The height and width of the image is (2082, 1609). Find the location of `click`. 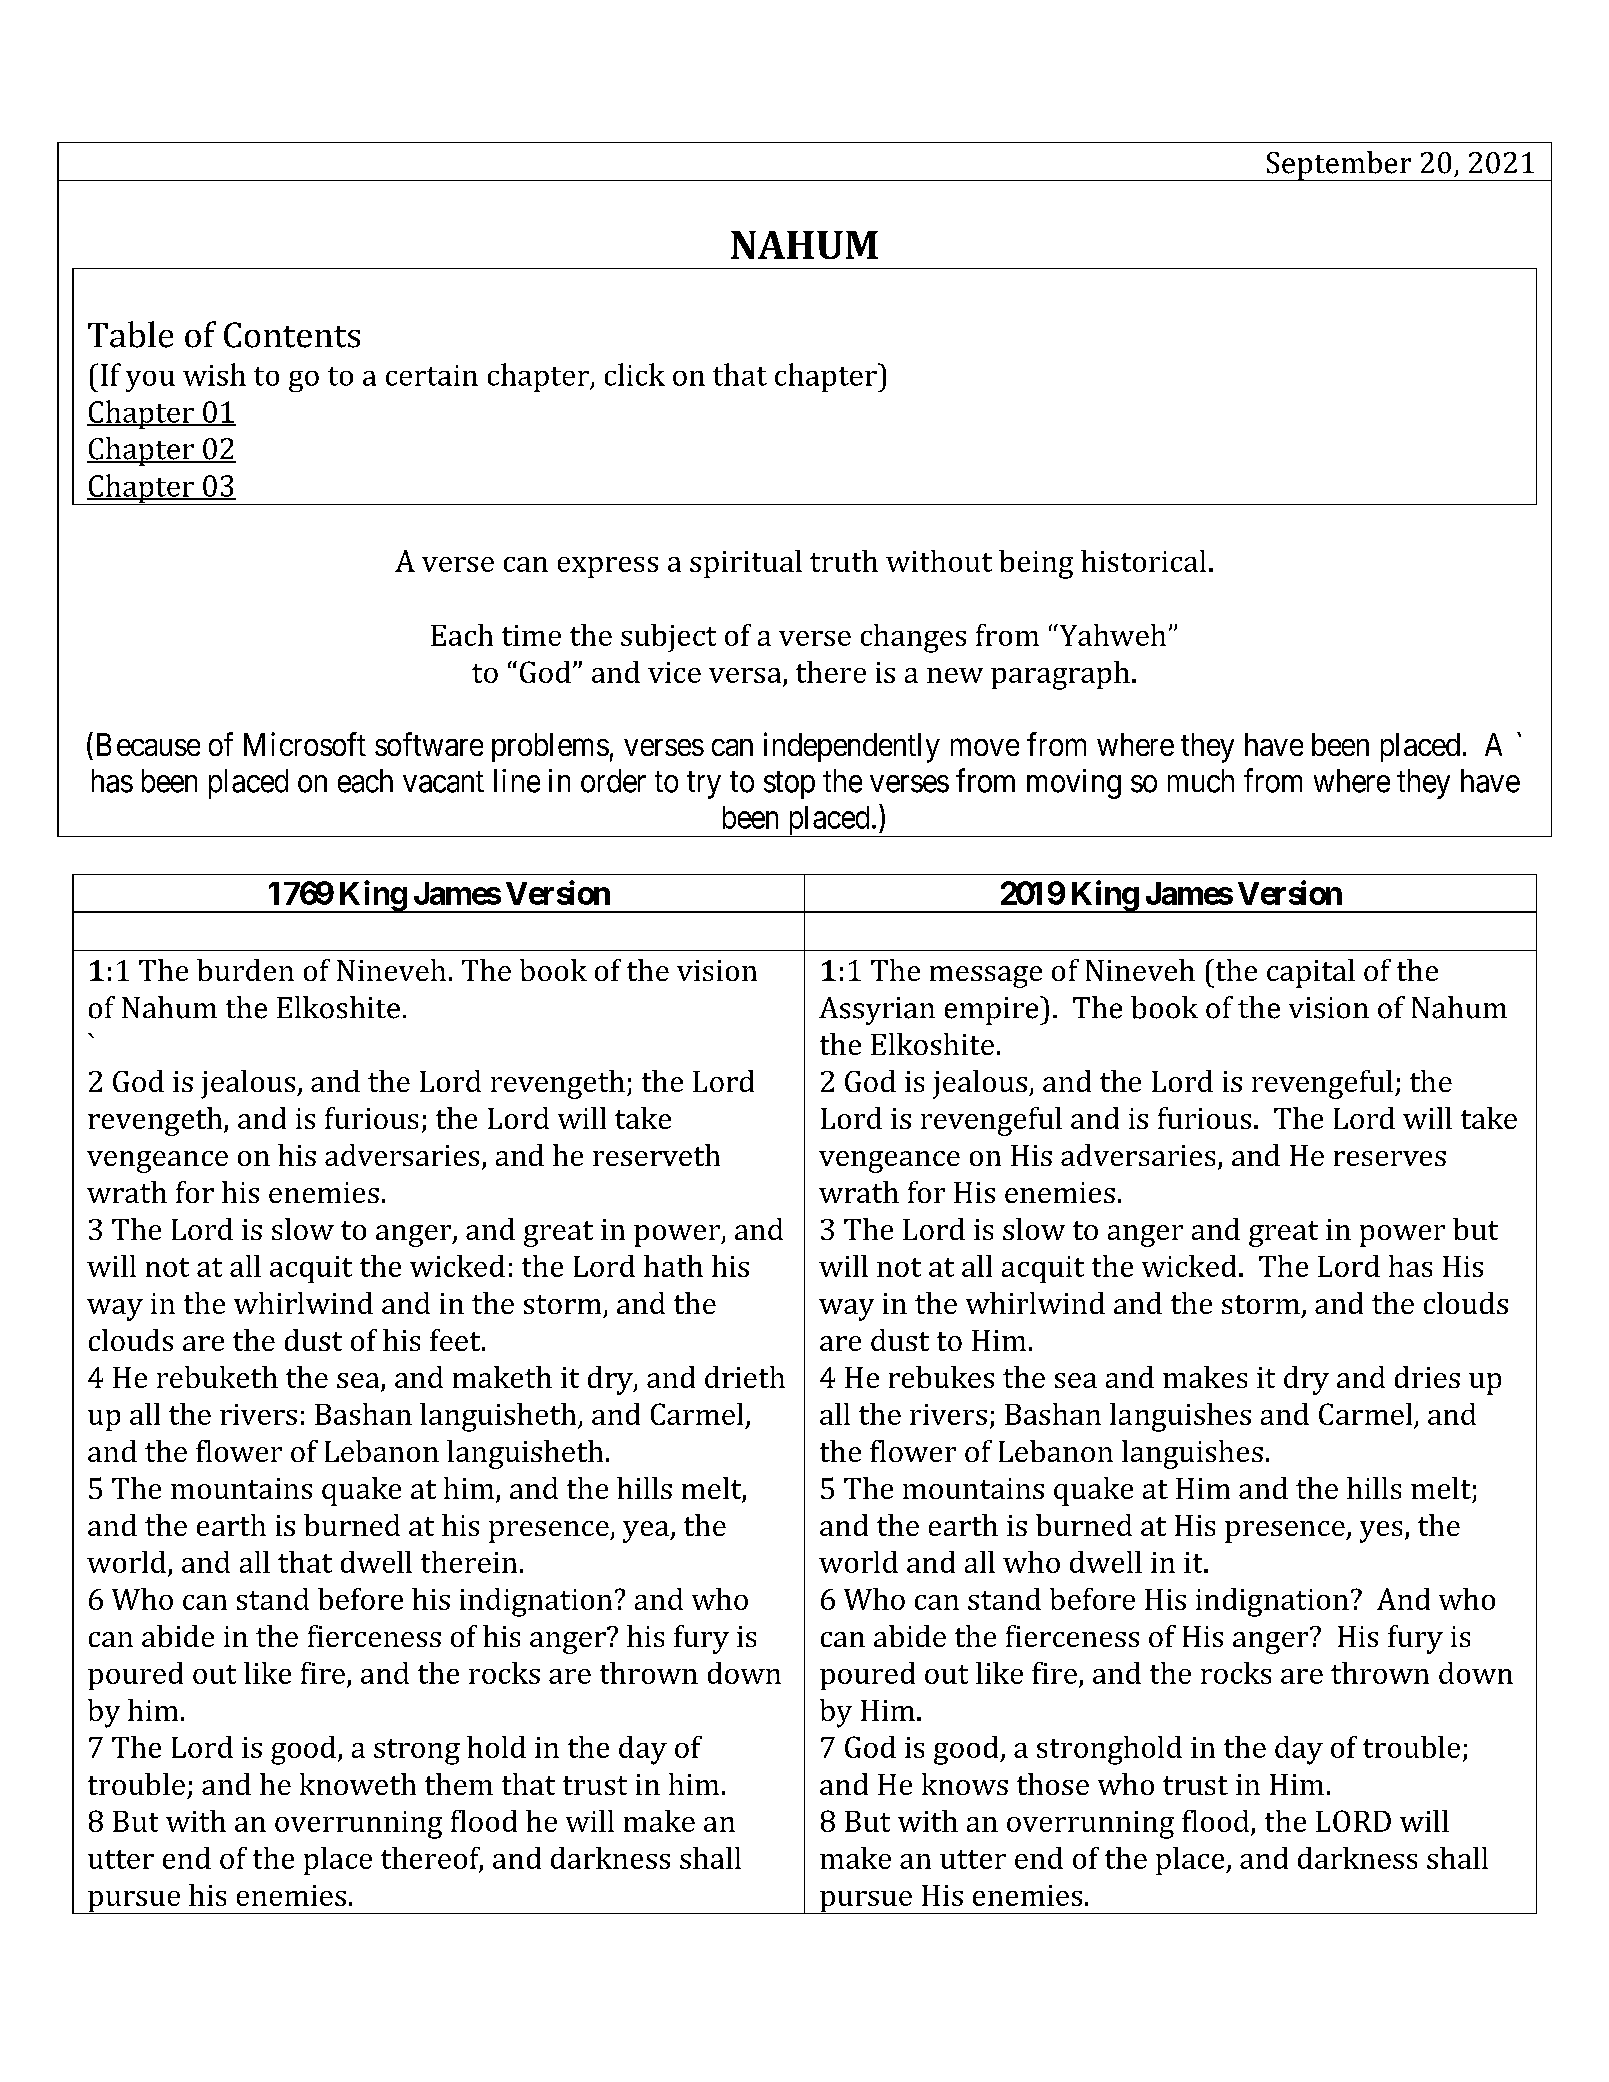

click is located at coordinates (635, 374).
